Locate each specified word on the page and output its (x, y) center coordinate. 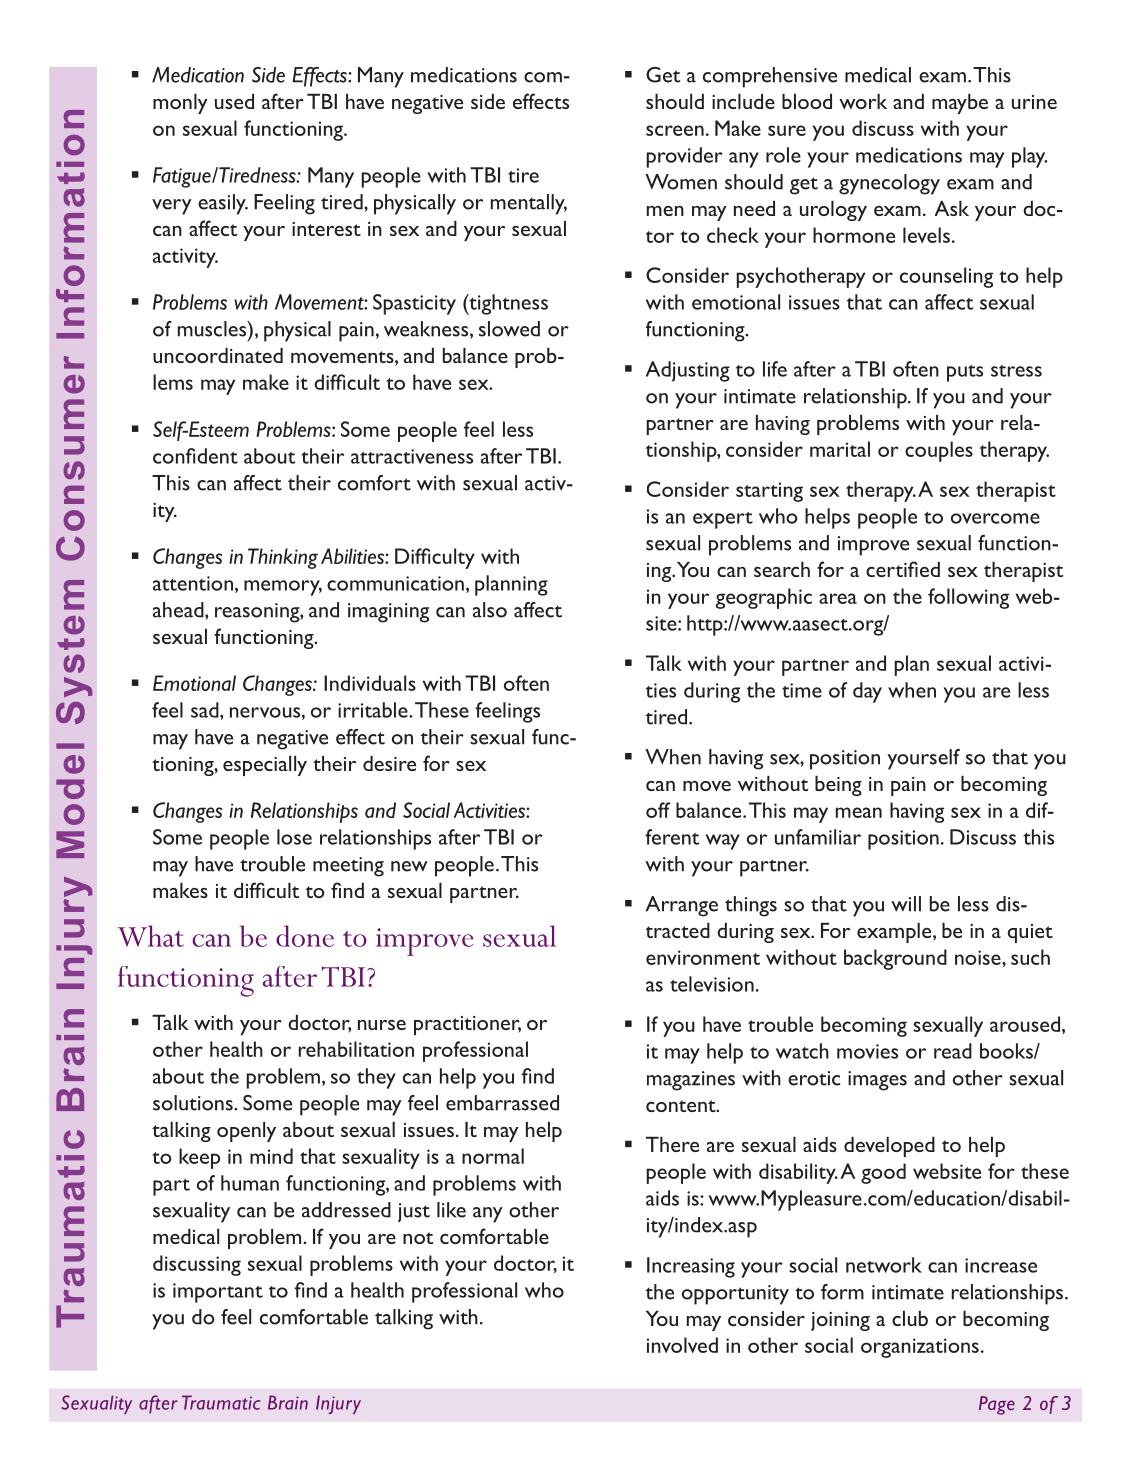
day (867, 692)
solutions (194, 1103)
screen (675, 130)
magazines (691, 1081)
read (953, 1051)
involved (682, 1345)
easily (223, 204)
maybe (960, 104)
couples (939, 451)
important (218, 1293)
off (658, 810)
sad (206, 710)
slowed (509, 329)
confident (195, 456)
